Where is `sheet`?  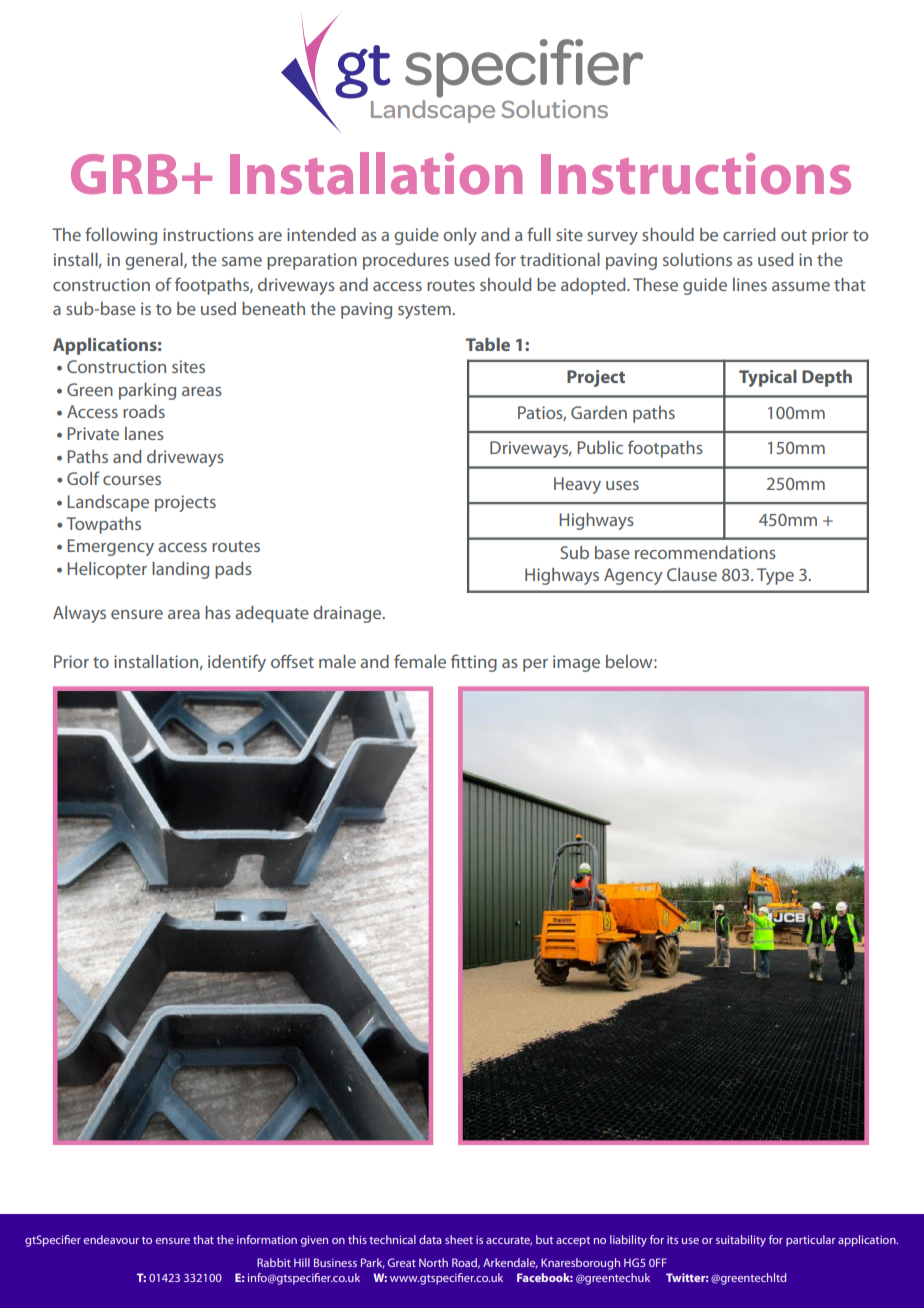 sheet is located at coordinates (459, 1239).
